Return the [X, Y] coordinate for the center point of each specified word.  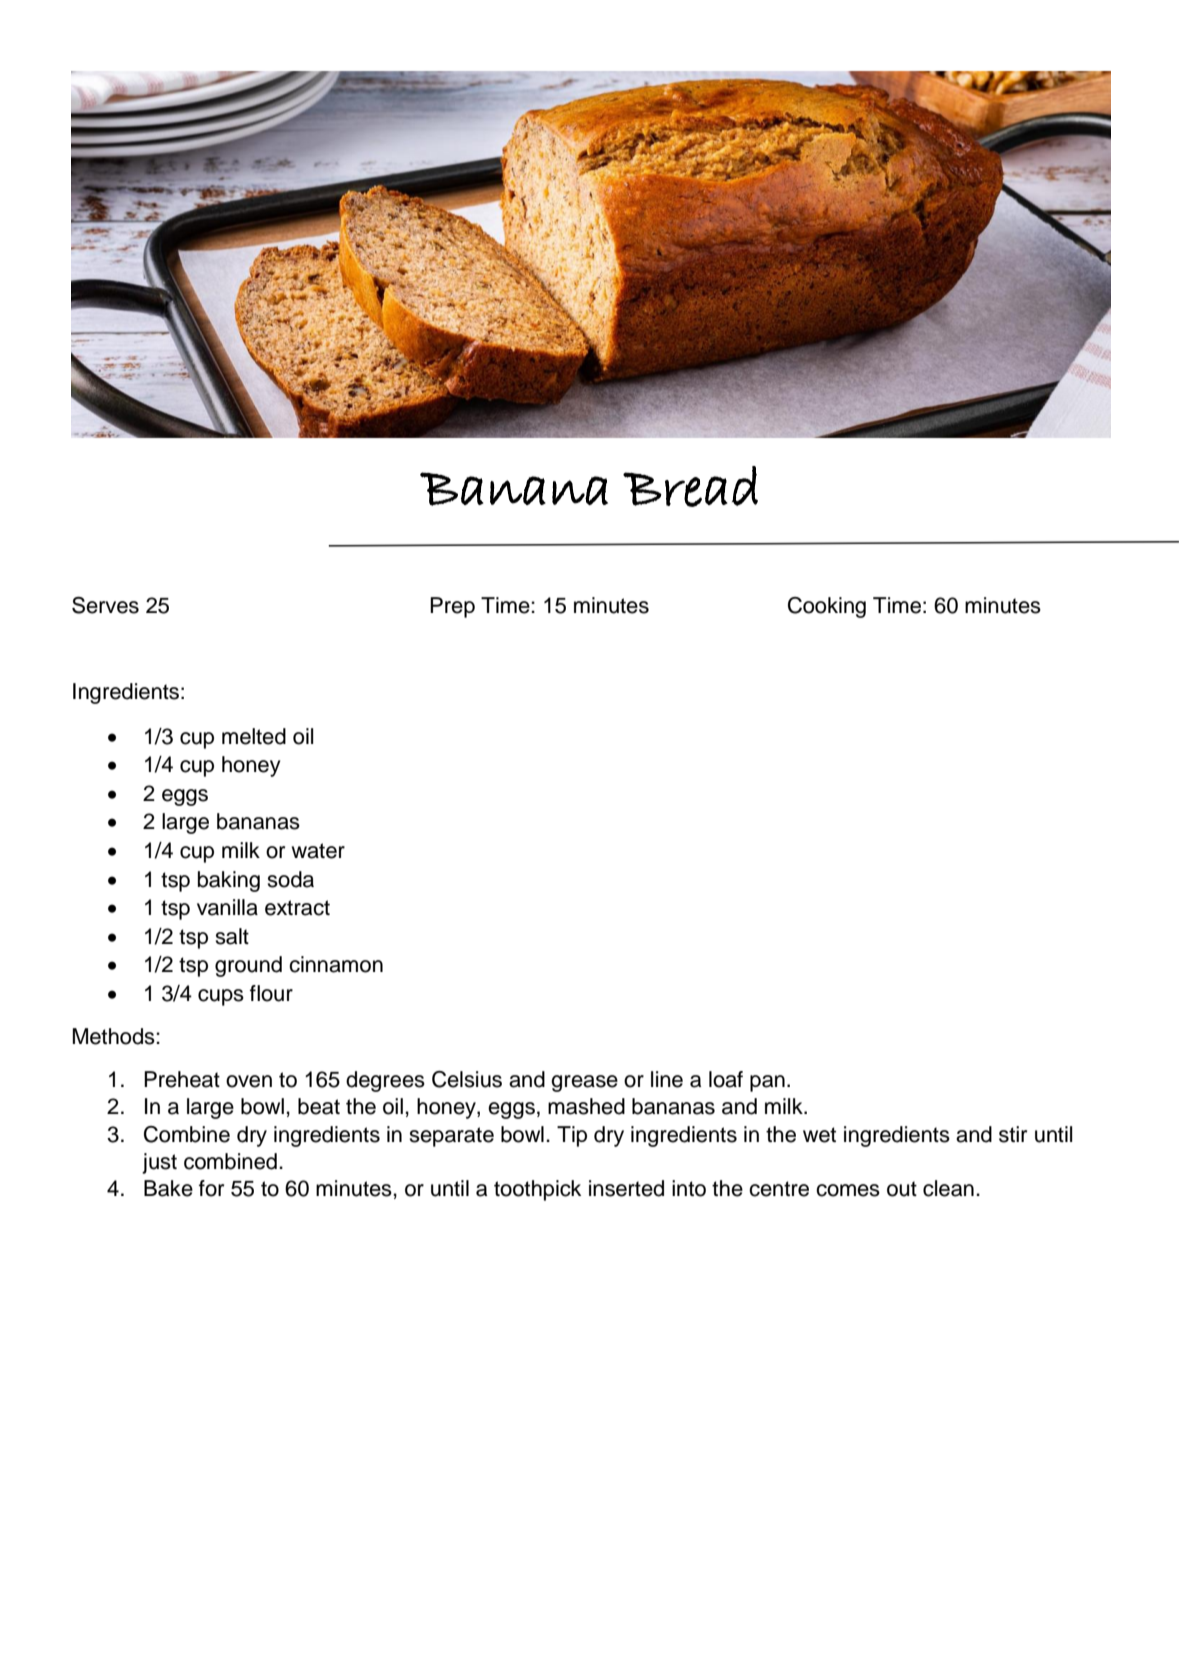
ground [248, 966]
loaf [726, 1079]
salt [232, 936]
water [318, 851]
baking [229, 881]
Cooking [827, 607]
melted [254, 736]
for [211, 1188]
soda [290, 879]
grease [584, 1083]
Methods [114, 1036]
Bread [690, 486]
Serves [105, 605]
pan [767, 1083]
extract [297, 908]
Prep [452, 607]
